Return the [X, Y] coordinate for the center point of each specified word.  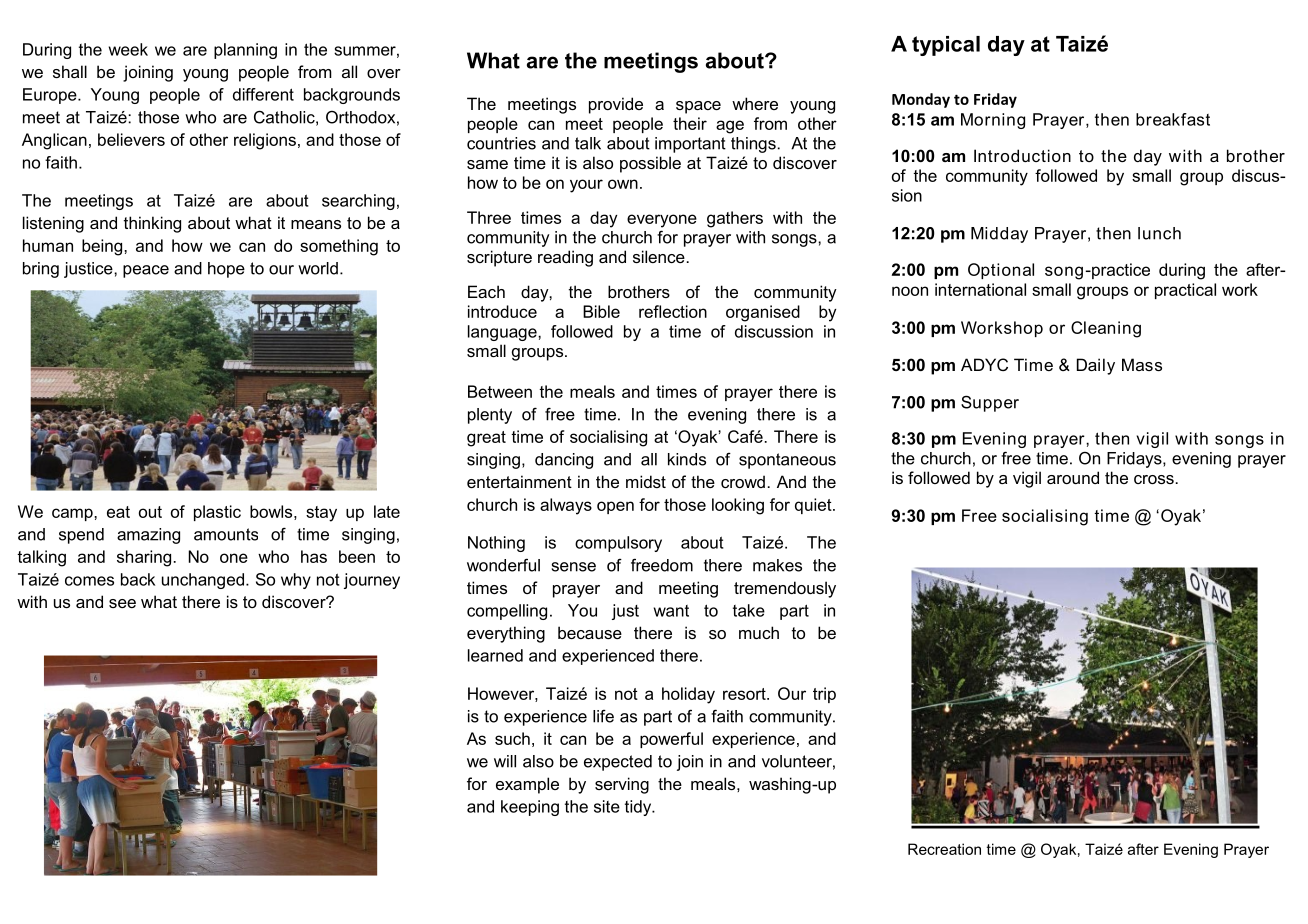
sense [574, 567]
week [128, 49]
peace [146, 271]
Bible [601, 311]
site [607, 806]
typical [946, 46]
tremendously [785, 589]
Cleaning [1106, 329]
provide [616, 105]
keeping [530, 808]
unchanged [204, 581]
